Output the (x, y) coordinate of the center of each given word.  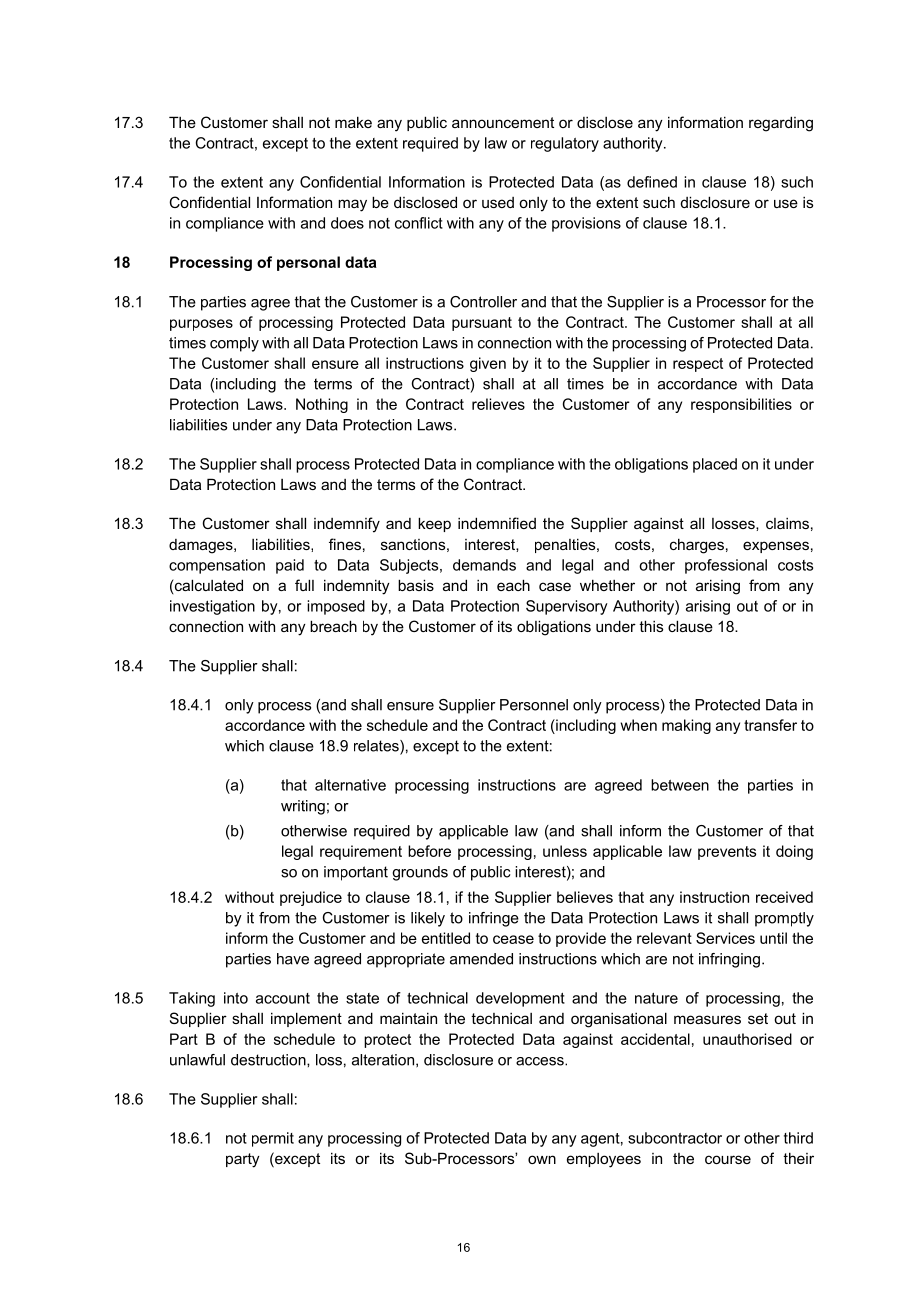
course (728, 1159)
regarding (781, 124)
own (542, 1159)
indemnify (347, 525)
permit (273, 1139)
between (680, 785)
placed (715, 465)
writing (303, 807)
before (429, 851)
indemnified (497, 523)
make (353, 122)
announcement (503, 122)
